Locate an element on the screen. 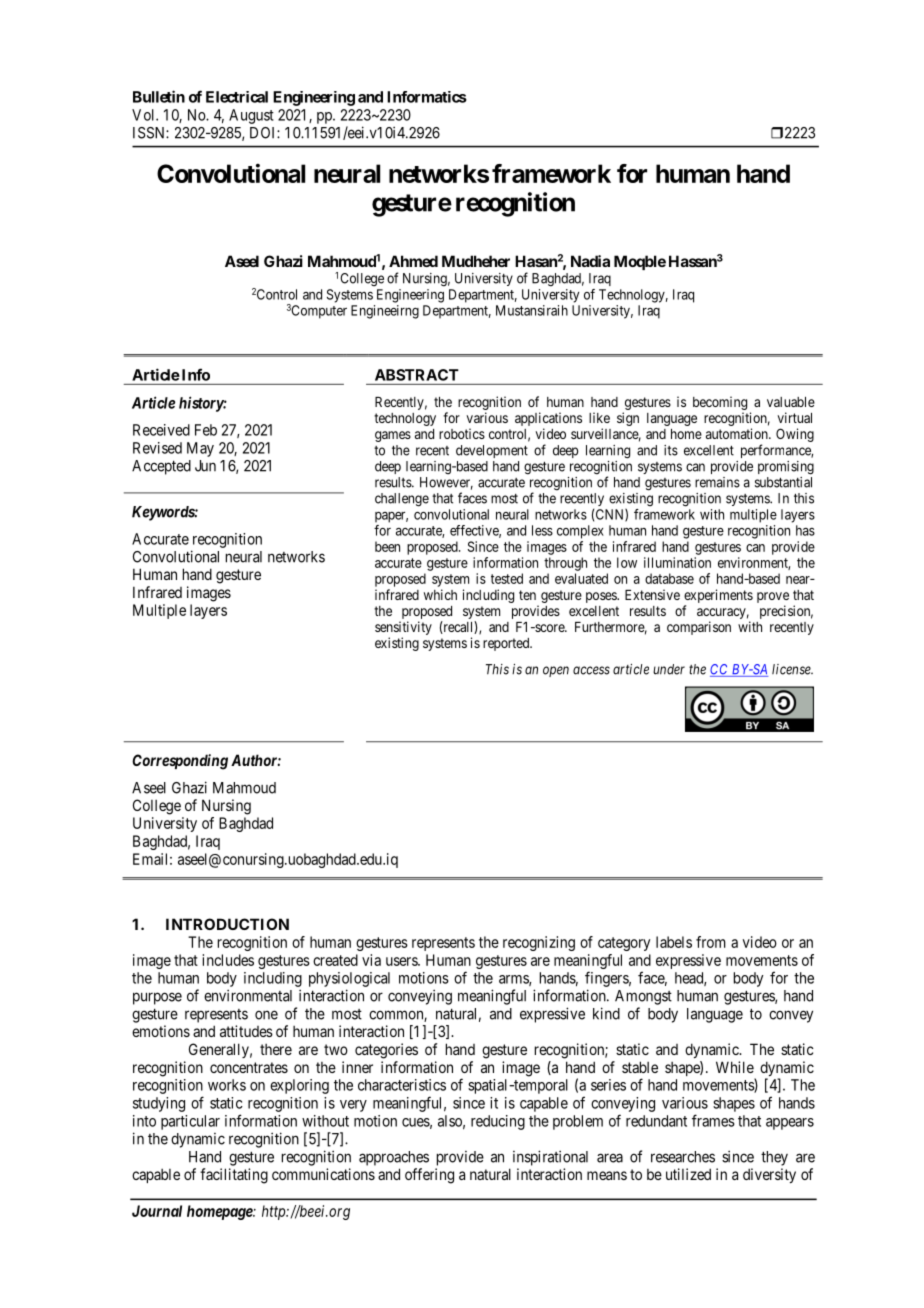  reported is located at coordinates (507, 644).
